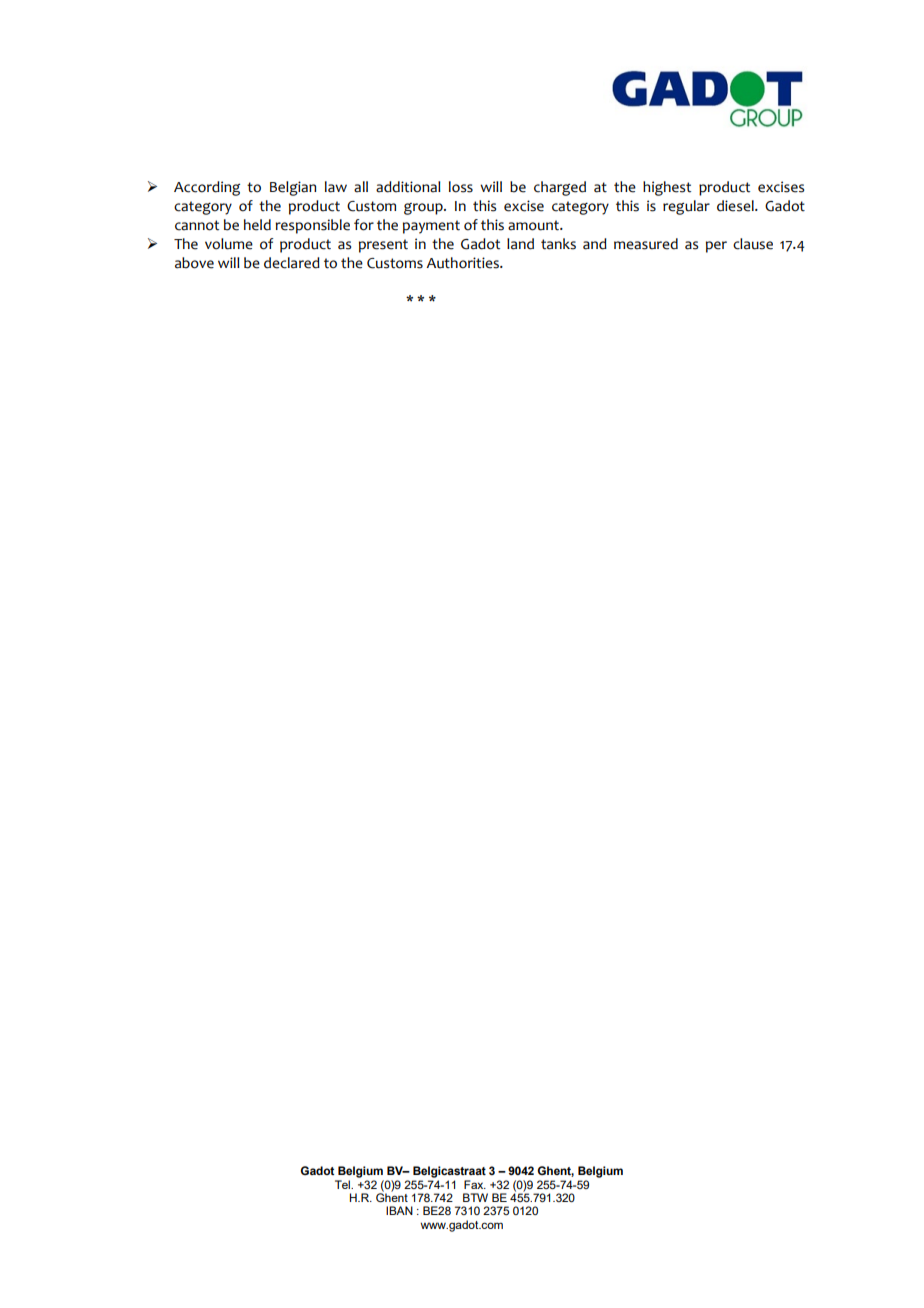  What do you see at coordinates (292, 263) in the image?
I see `declared` at bounding box center [292, 263].
